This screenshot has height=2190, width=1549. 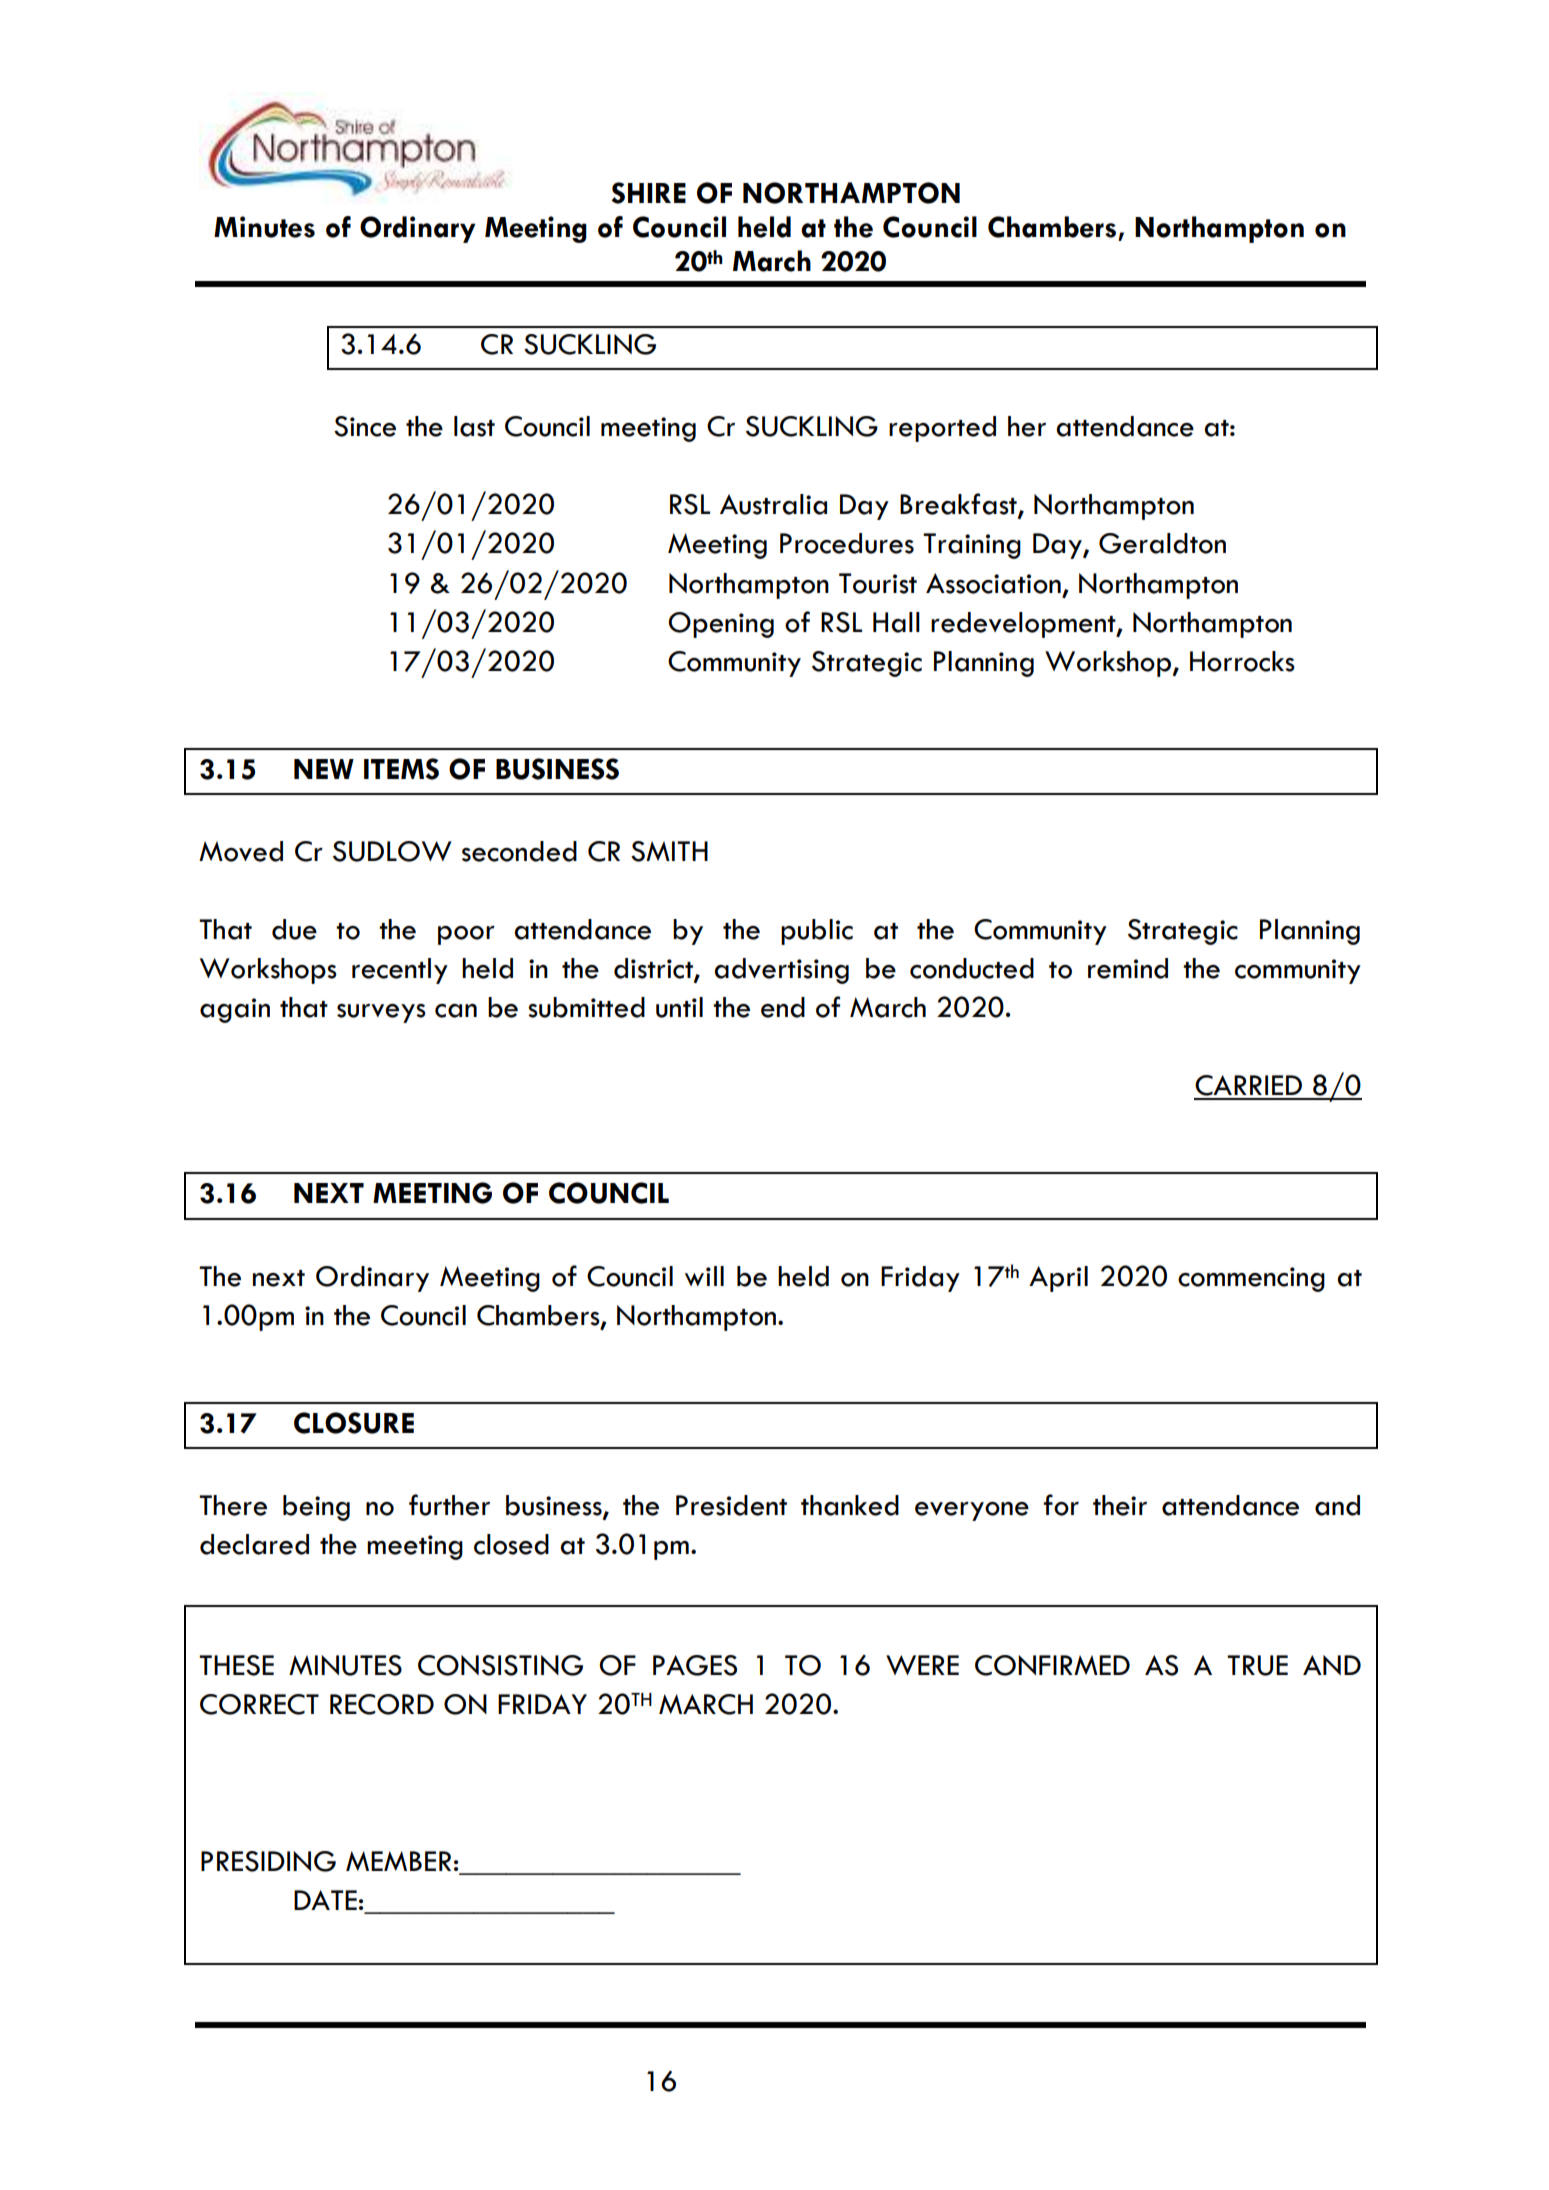 What do you see at coordinates (268, 1861) in the screenshot?
I see `PRESIDING` at bounding box center [268, 1861].
